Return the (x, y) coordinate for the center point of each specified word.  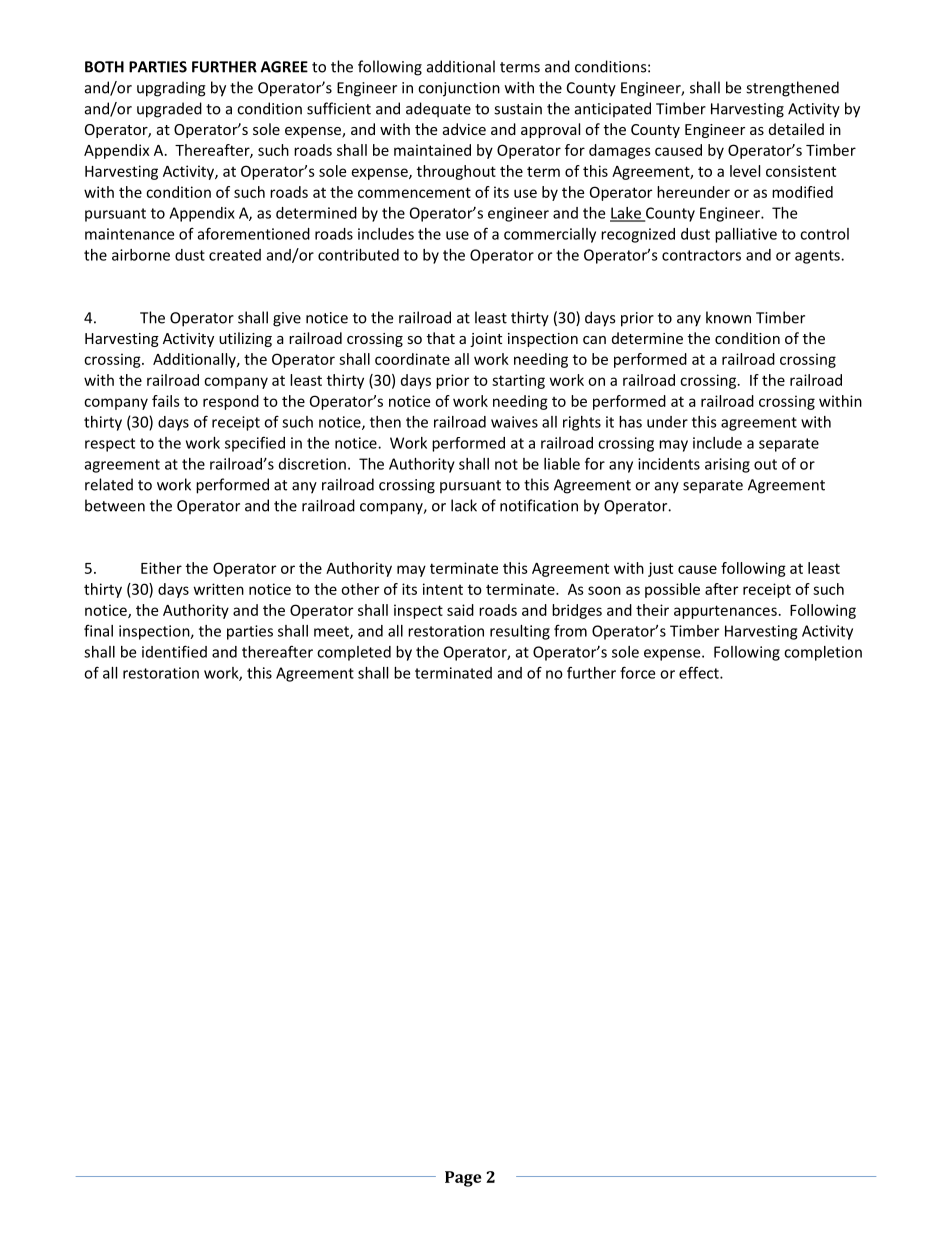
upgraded (169, 110)
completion (823, 653)
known (728, 317)
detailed (796, 129)
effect (700, 672)
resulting (520, 632)
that (441, 338)
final (98, 630)
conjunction (459, 89)
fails (166, 401)
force (637, 672)
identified (174, 651)
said (460, 610)
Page (463, 1179)
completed (354, 653)
